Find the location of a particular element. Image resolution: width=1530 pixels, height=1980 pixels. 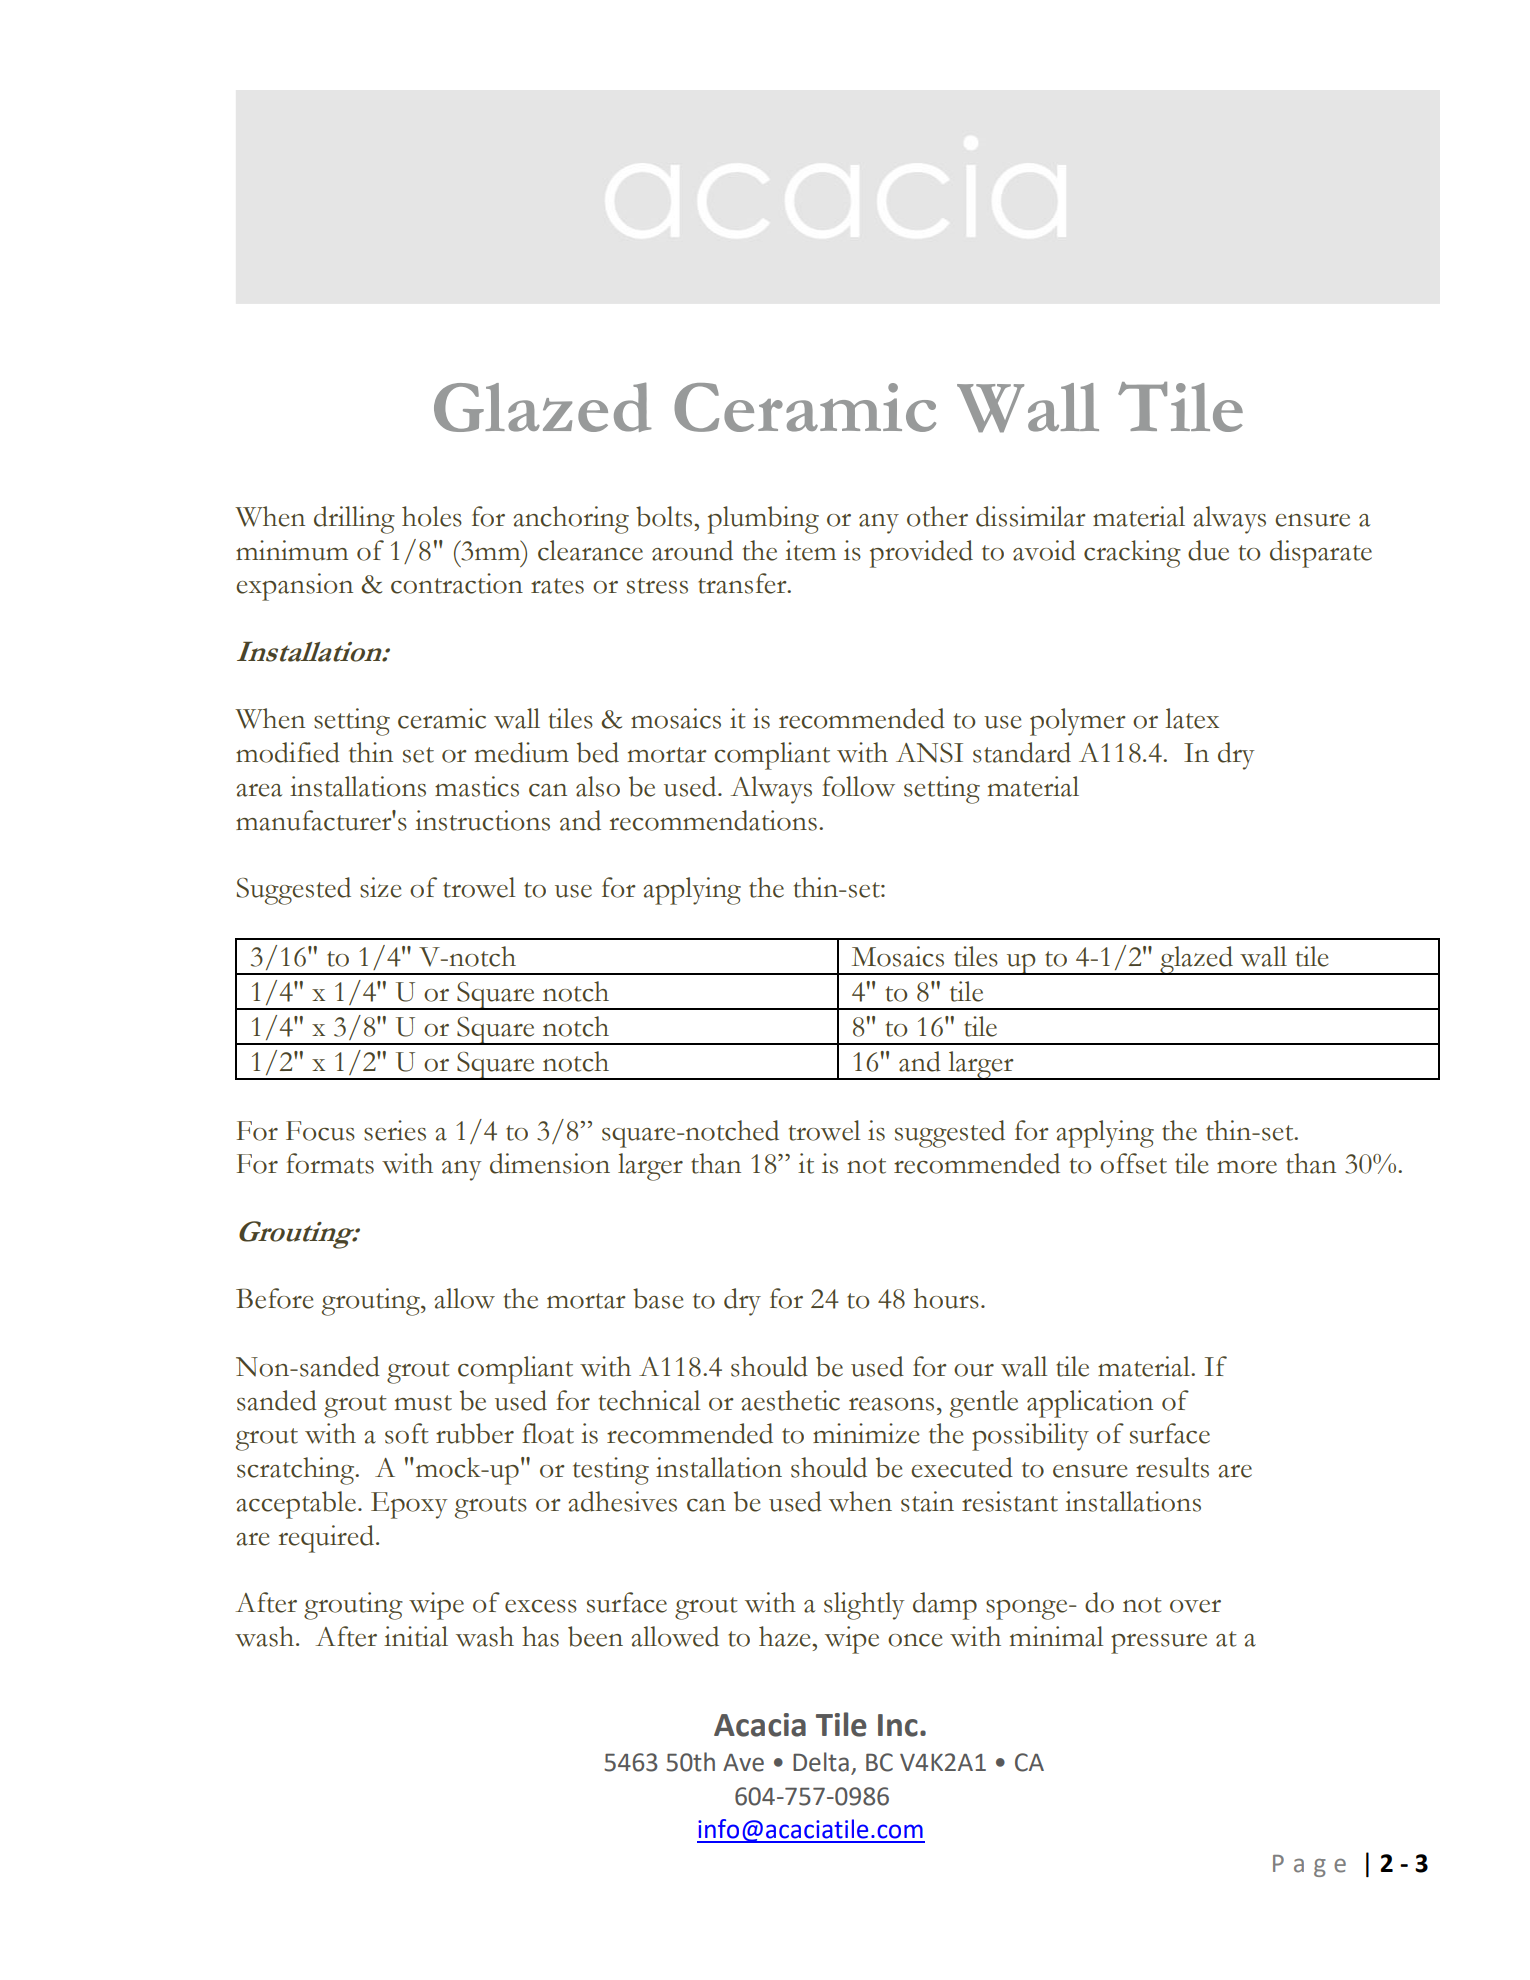

Delta is located at coordinates (821, 1762).
